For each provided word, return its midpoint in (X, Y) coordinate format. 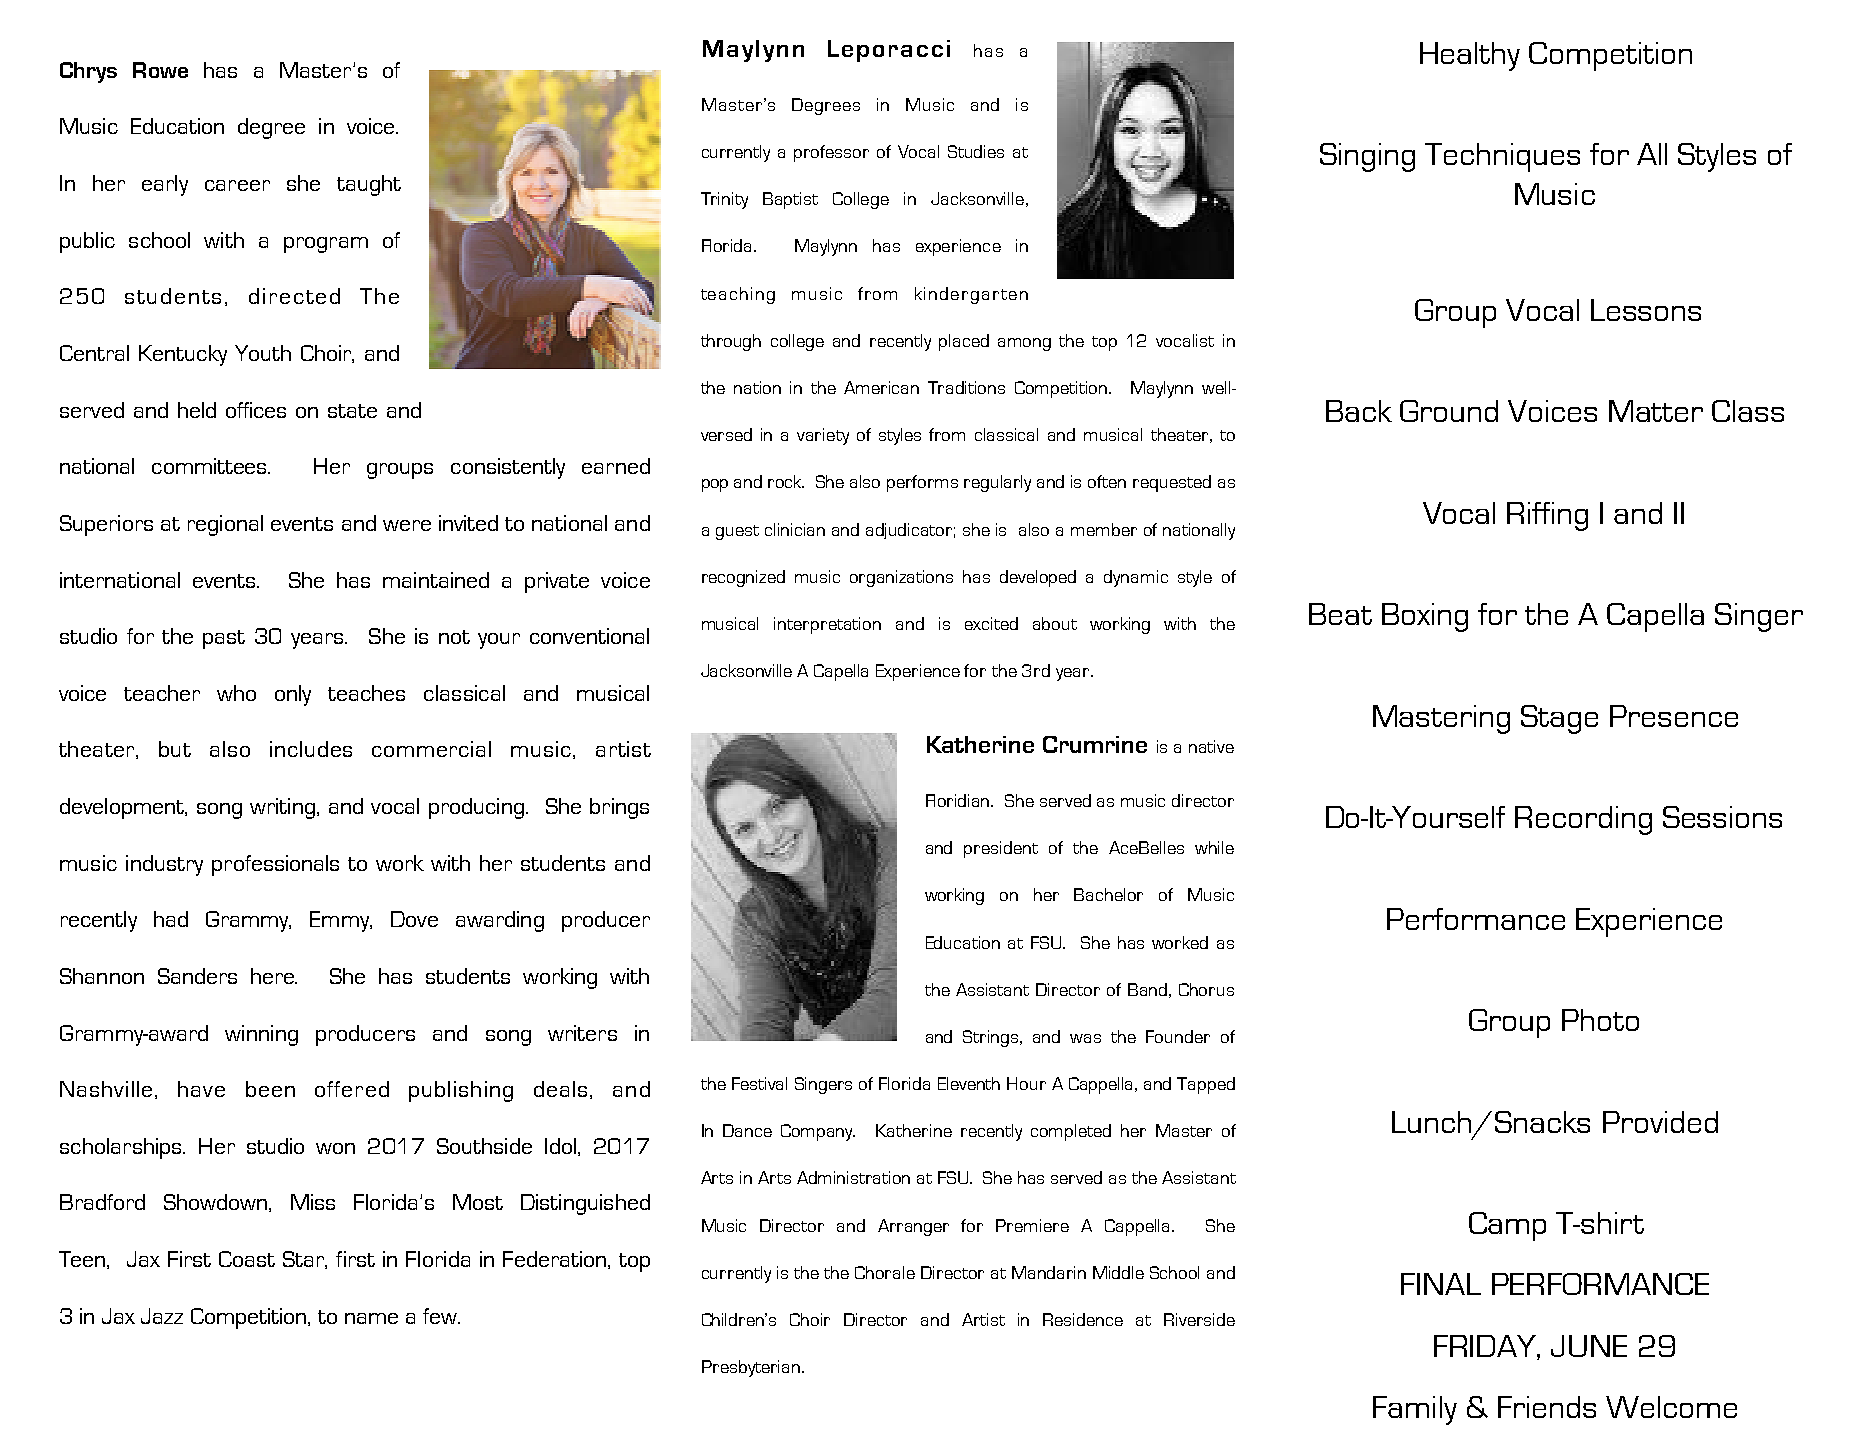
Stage (1559, 719)
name (371, 1318)
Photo (1600, 1020)
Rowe (160, 70)
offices (256, 410)
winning (261, 1035)
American (881, 387)
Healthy (1470, 56)
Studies (976, 151)
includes (311, 749)
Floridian (959, 800)
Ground (1449, 411)
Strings (992, 1038)
